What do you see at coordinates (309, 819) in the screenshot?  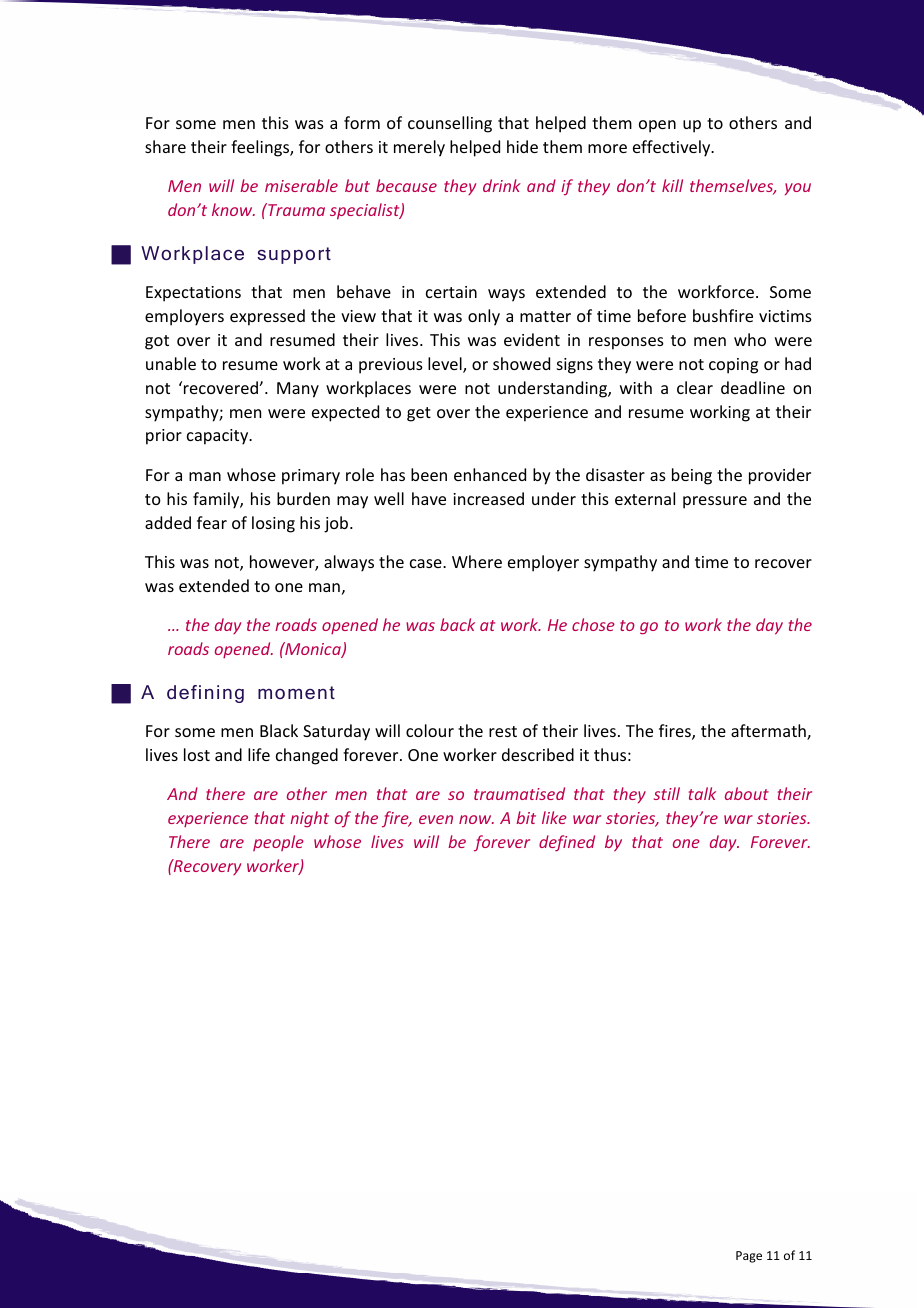 I see `night` at bounding box center [309, 819].
